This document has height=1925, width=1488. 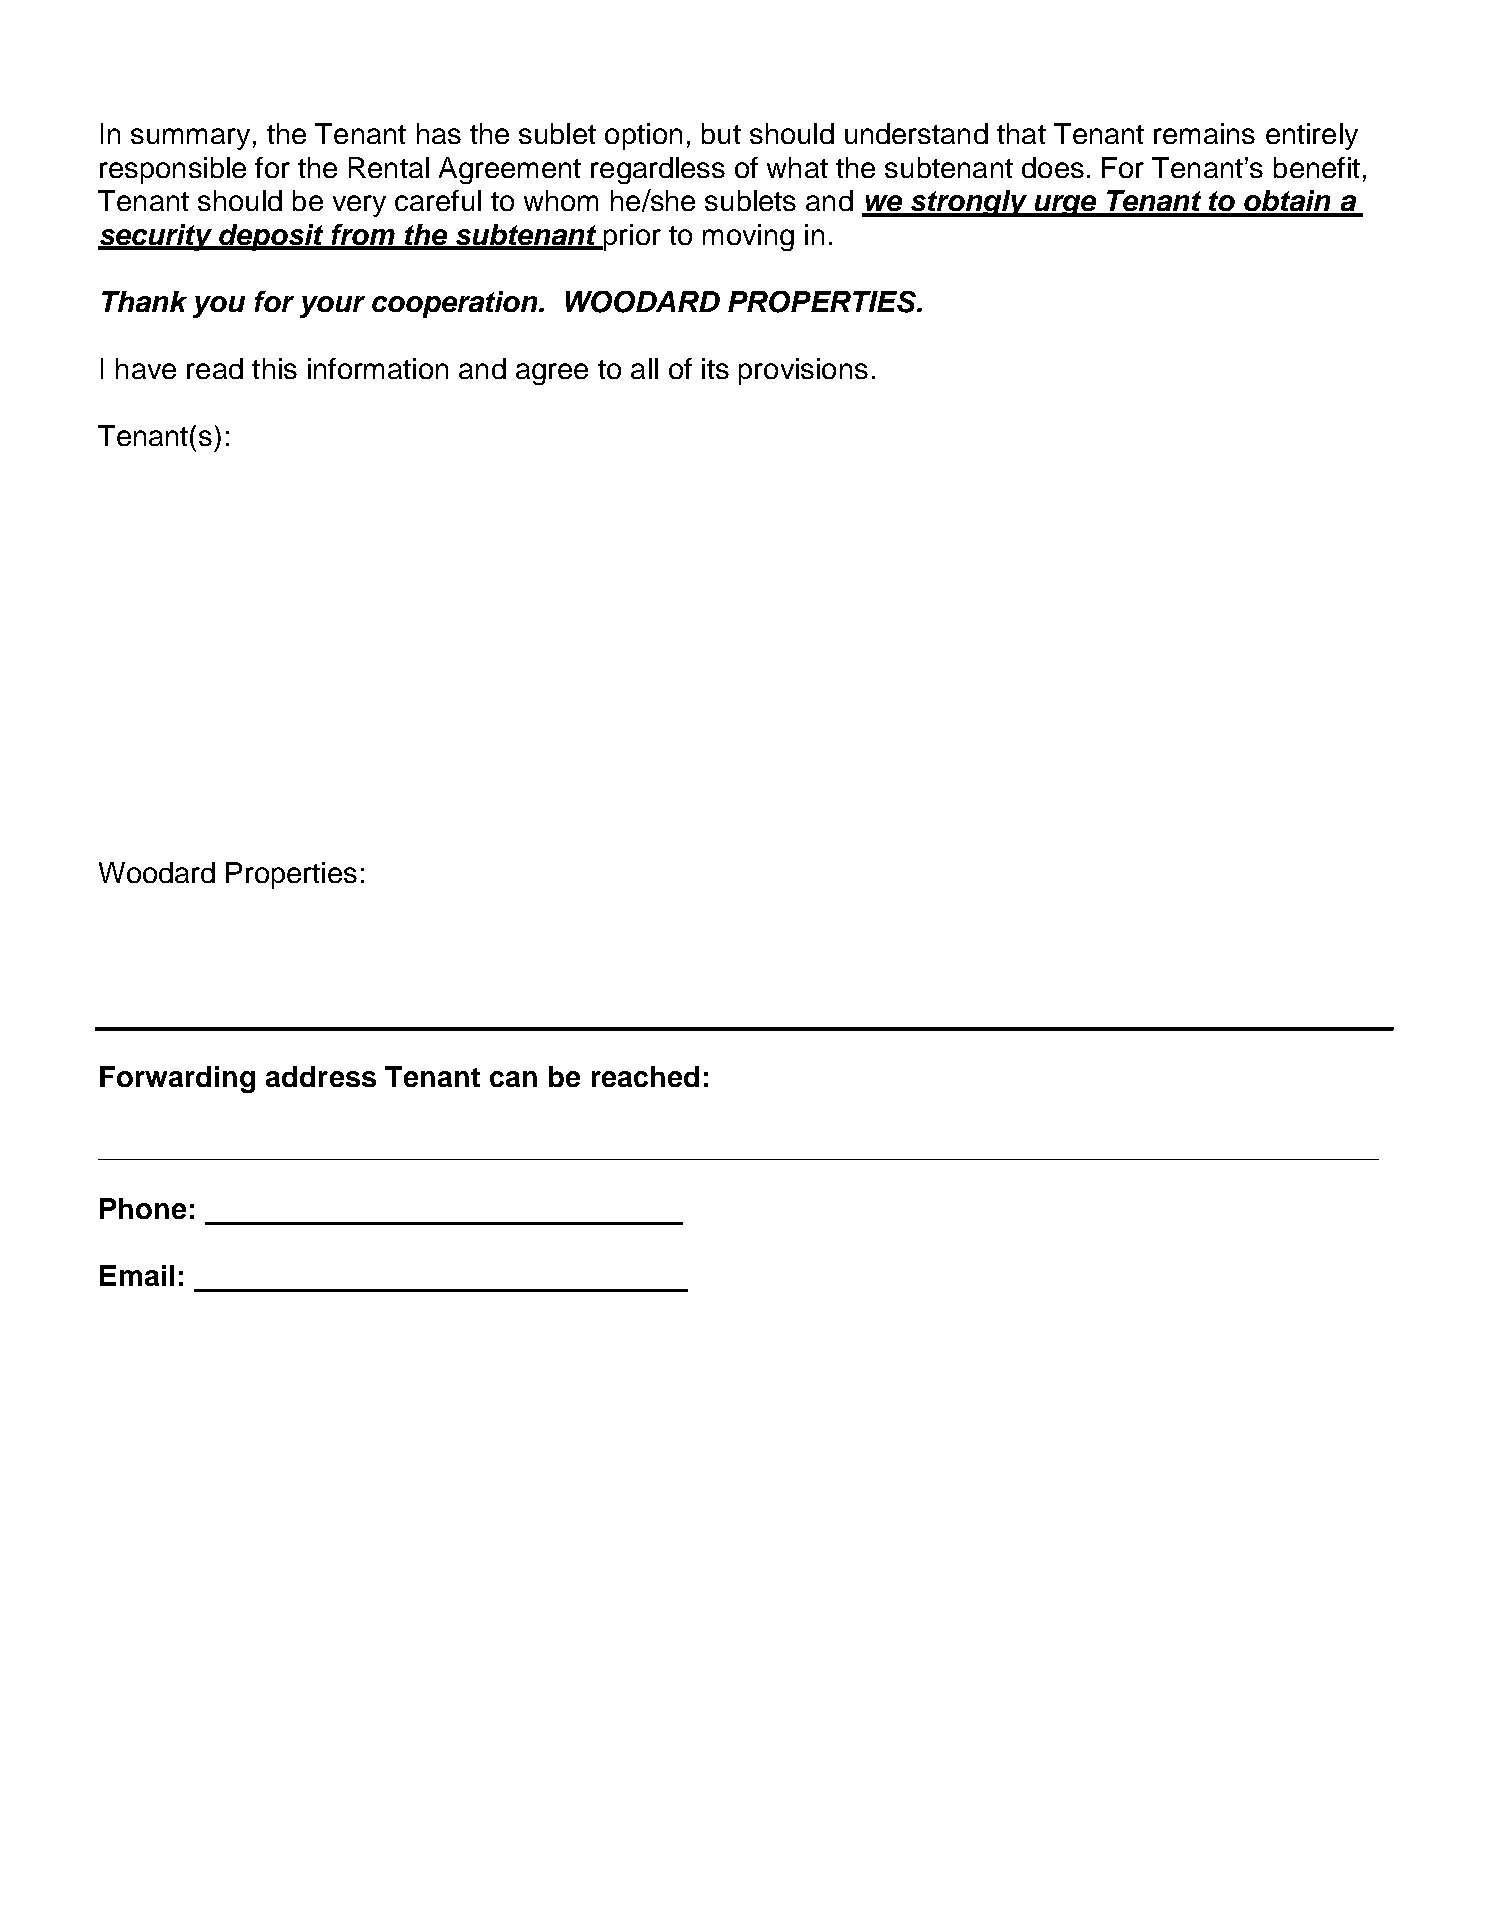 What do you see at coordinates (644, 368) in the document?
I see `all` at bounding box center [644, 368].
